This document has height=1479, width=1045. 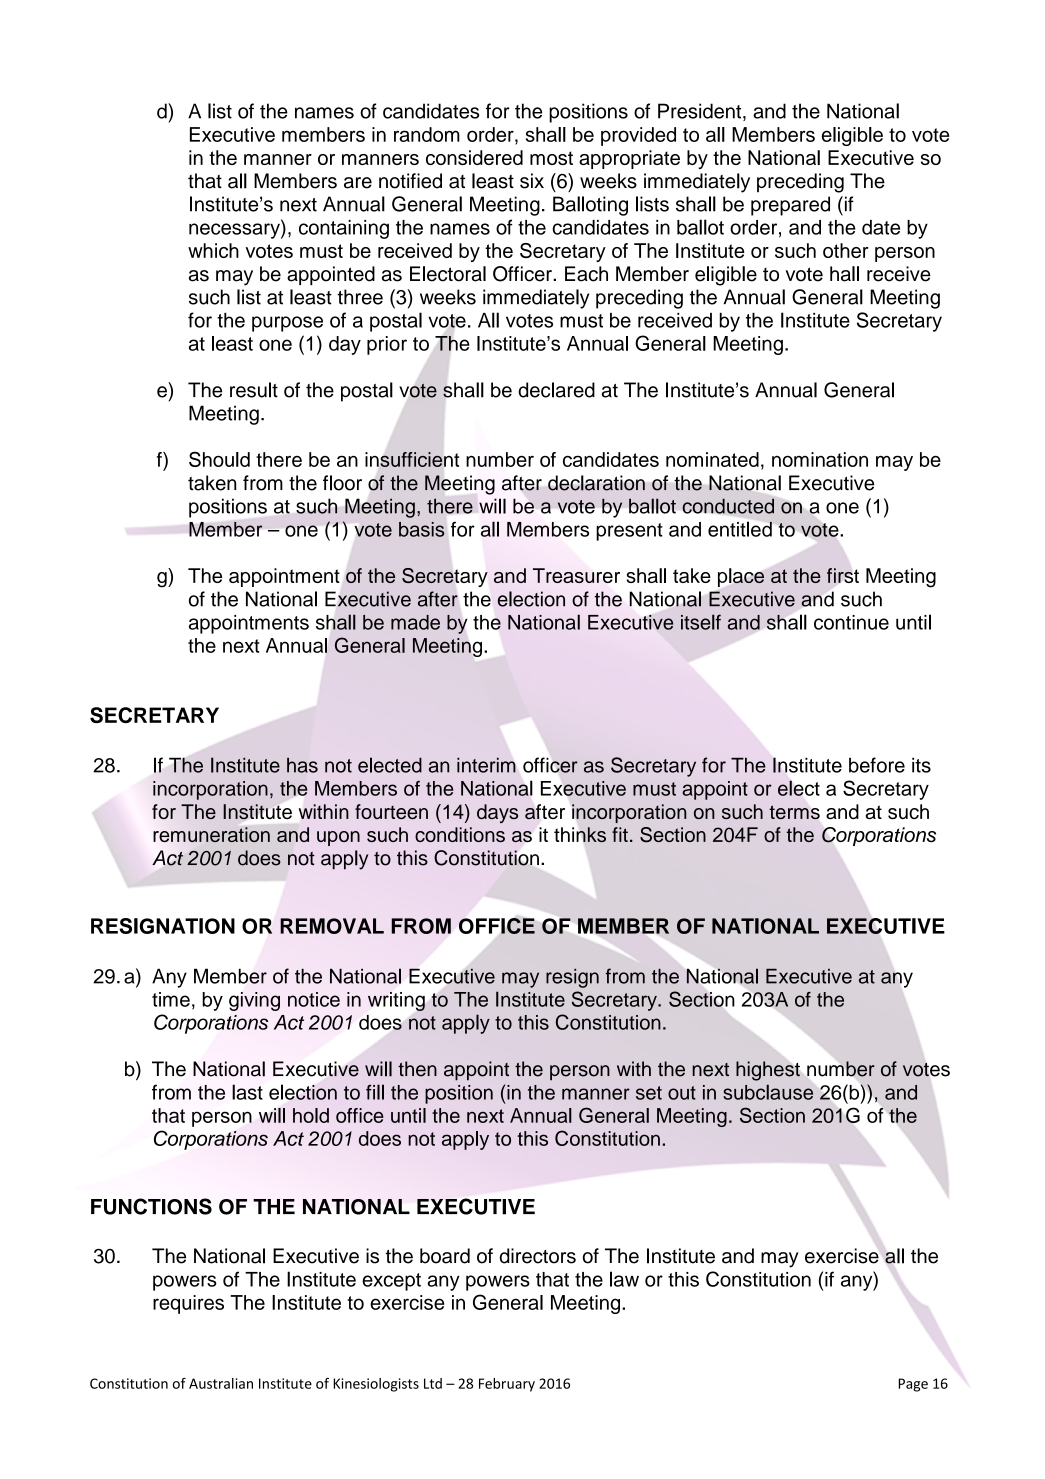 I want to click on before, so click(x=877, y=765).
